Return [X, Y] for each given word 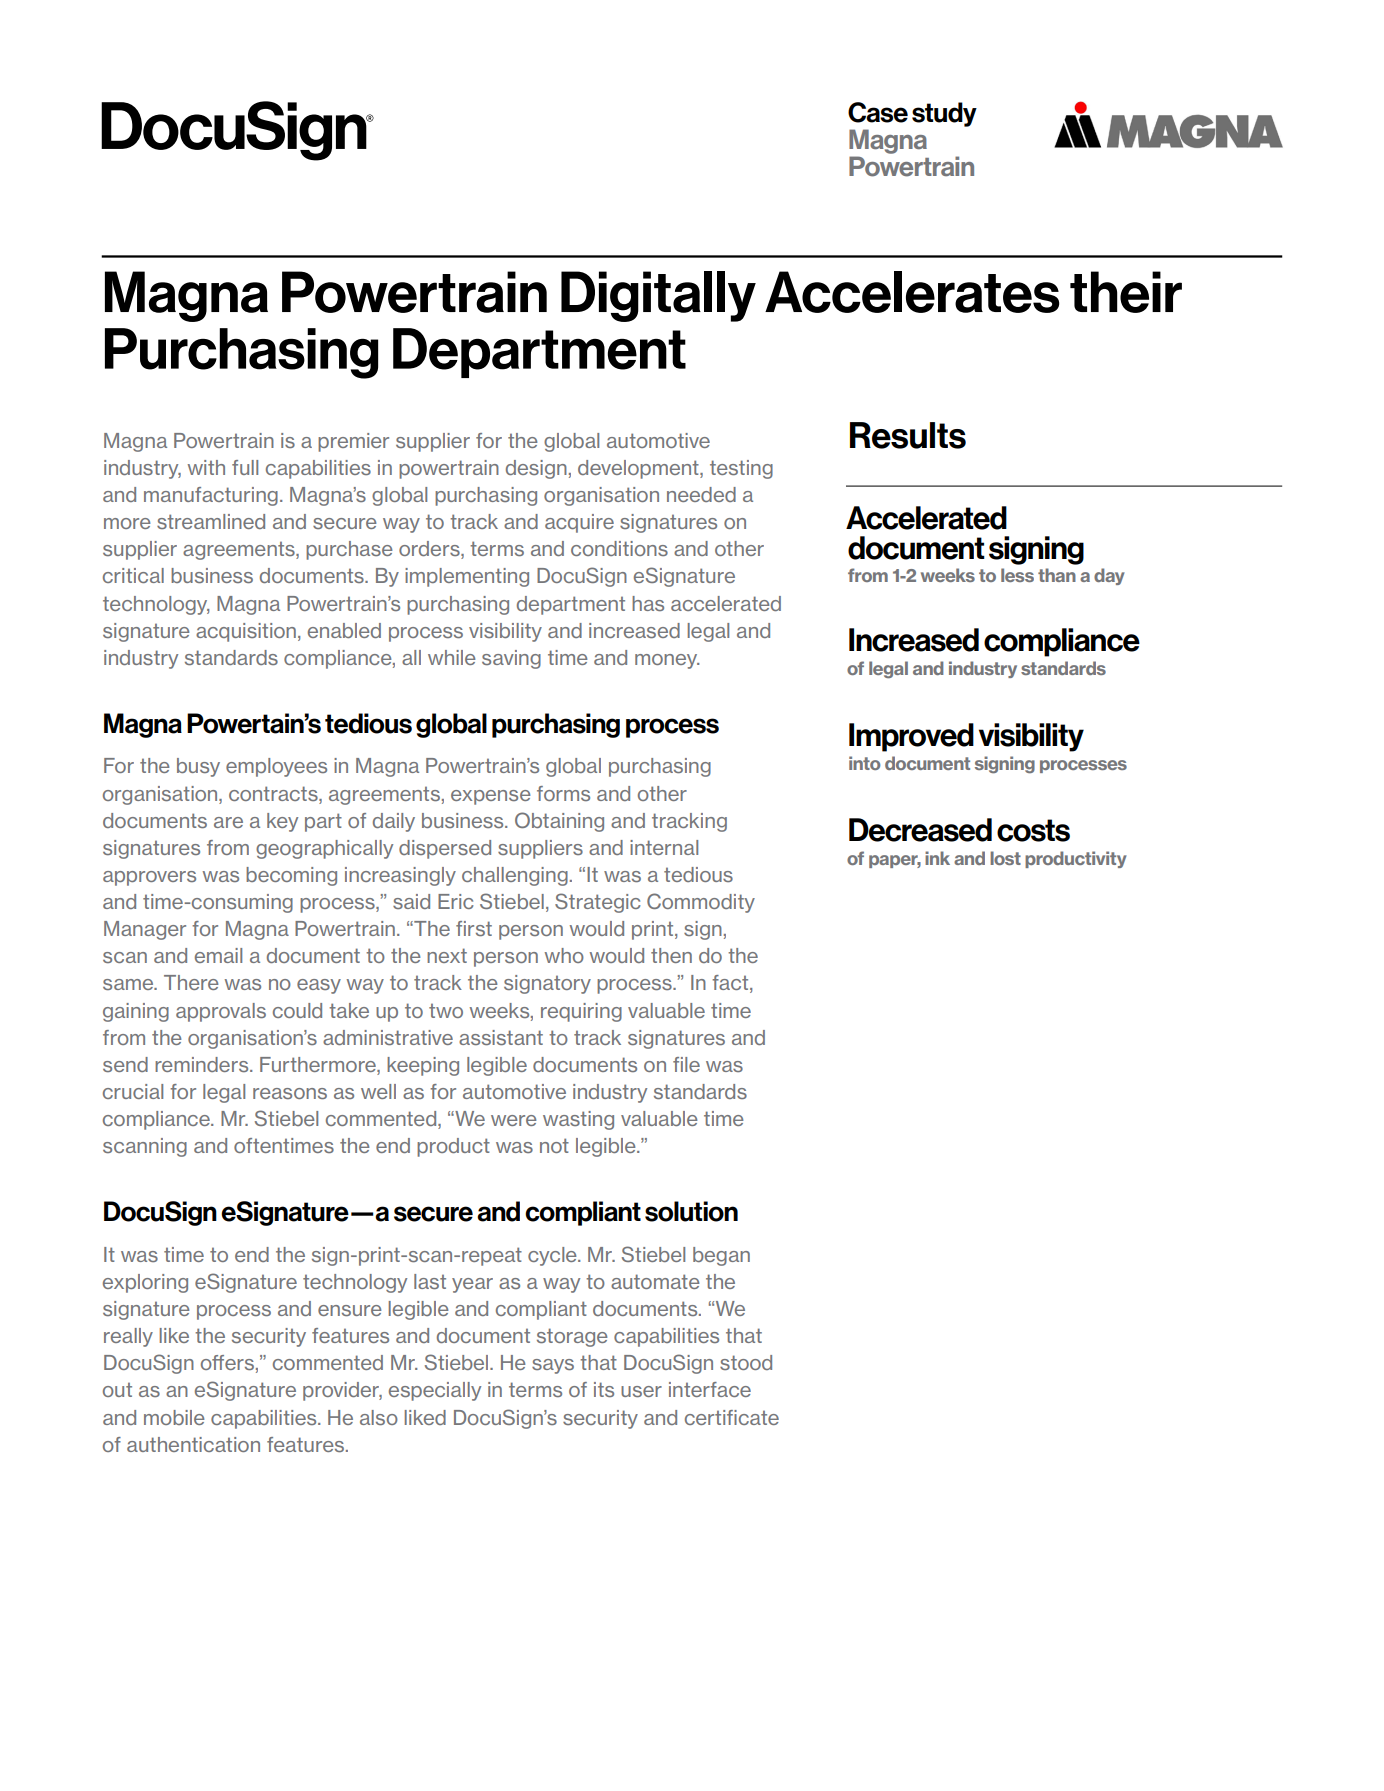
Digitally [658, 296]
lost [1005, 858]
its [604, 1389]
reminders [203, 1064]
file [686, 1064]
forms [563, 793]
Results [908, 435]
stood [746, 1362]
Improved [911, 737]
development [639, 469]
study [944, 114]
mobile [174, 1417]
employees [276, 767]
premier [353, 442]
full [245, 467]
